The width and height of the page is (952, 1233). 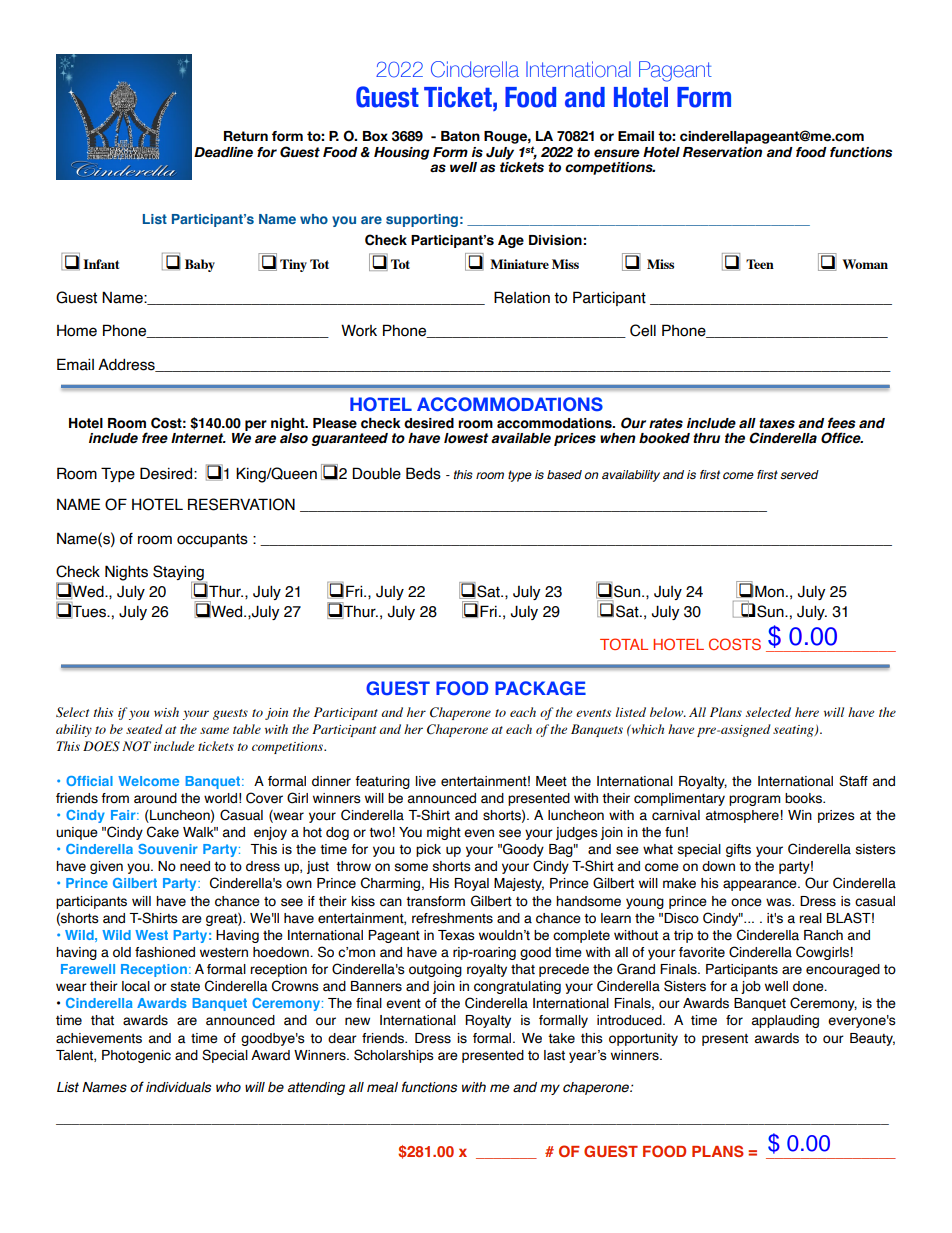 What do you see at coordinates (617, 153) in the page?
I see `ensure` at bounding box center [617, 153].
